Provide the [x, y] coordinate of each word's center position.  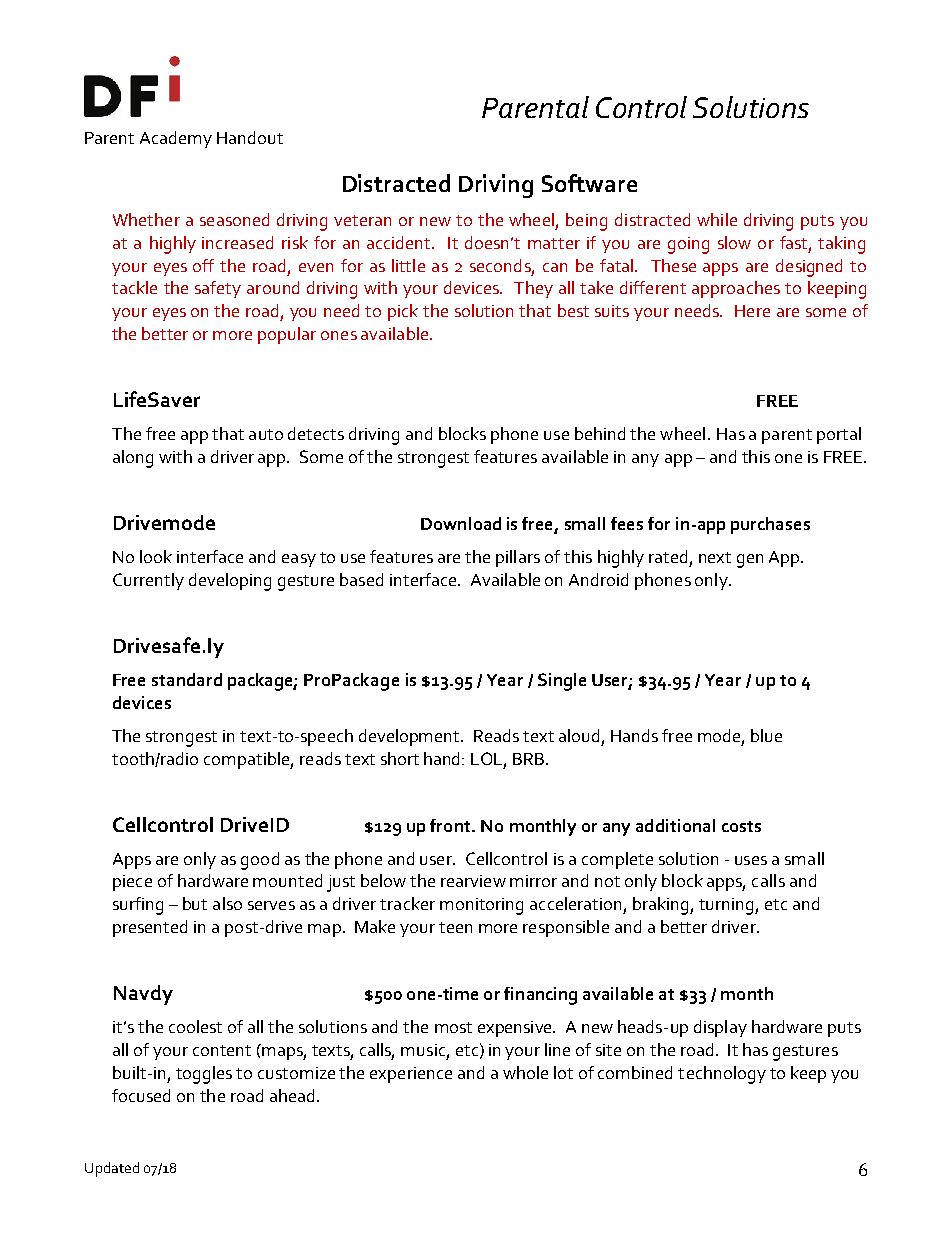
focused [141, 1095]
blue [766, 735]
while [717, 219]
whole [525, 1072]
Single [562, 682]
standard [187, 679]
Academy [176, 139]
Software [589, 183]
